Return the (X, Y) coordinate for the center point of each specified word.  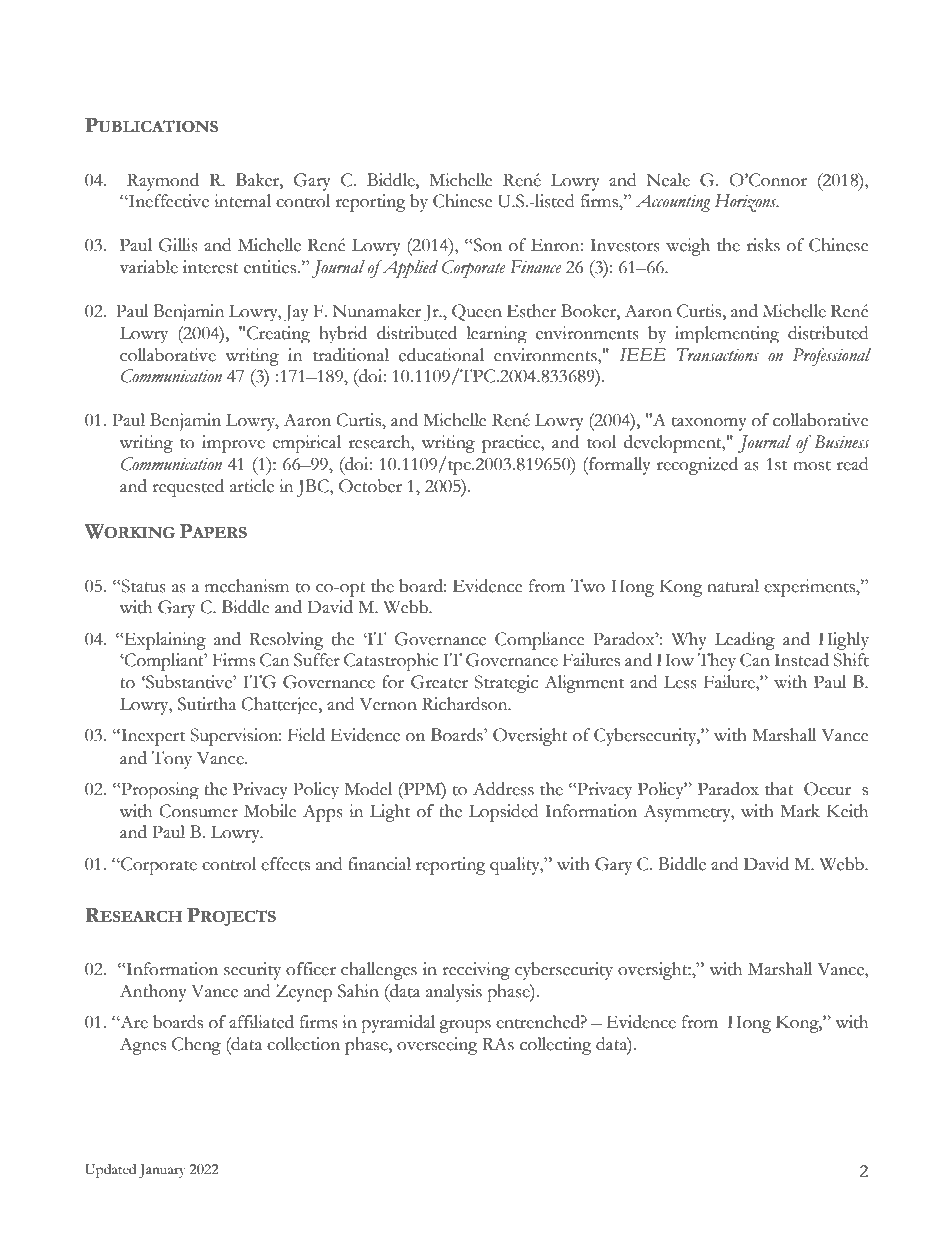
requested (188, 488)
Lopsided (503, 813)
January (162, 1171)
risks (763, 245)
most (812, 465)
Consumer (198, 811)
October (370, 486)
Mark (800, 811)
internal (242, 201)
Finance (536, 267)
